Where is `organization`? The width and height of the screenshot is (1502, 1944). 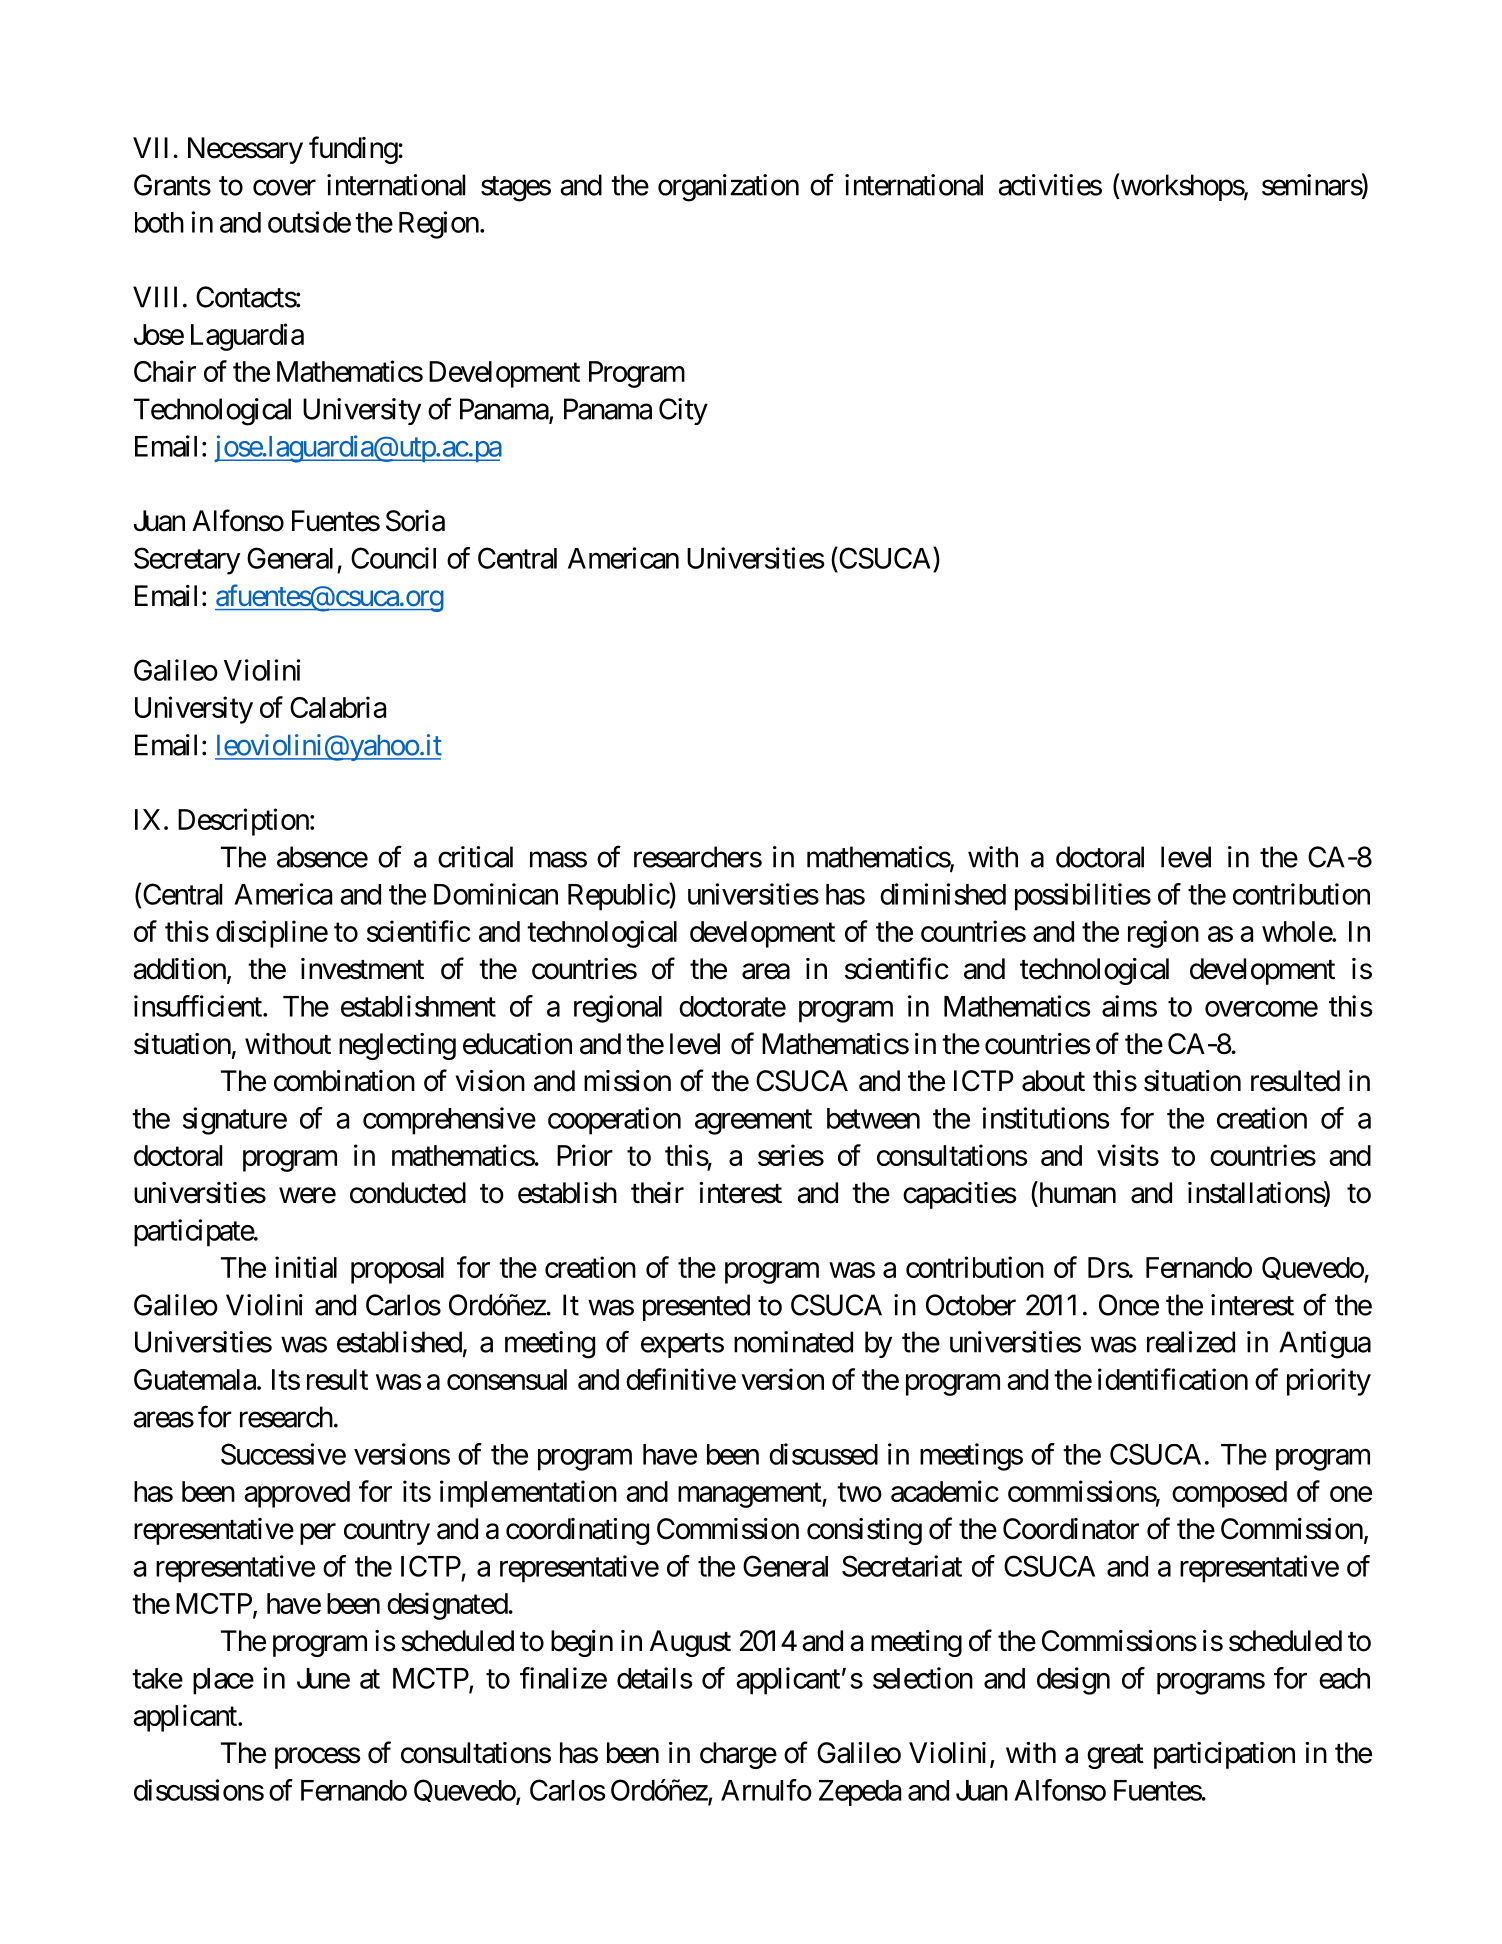
organization is located at coordinates (728, 188).
